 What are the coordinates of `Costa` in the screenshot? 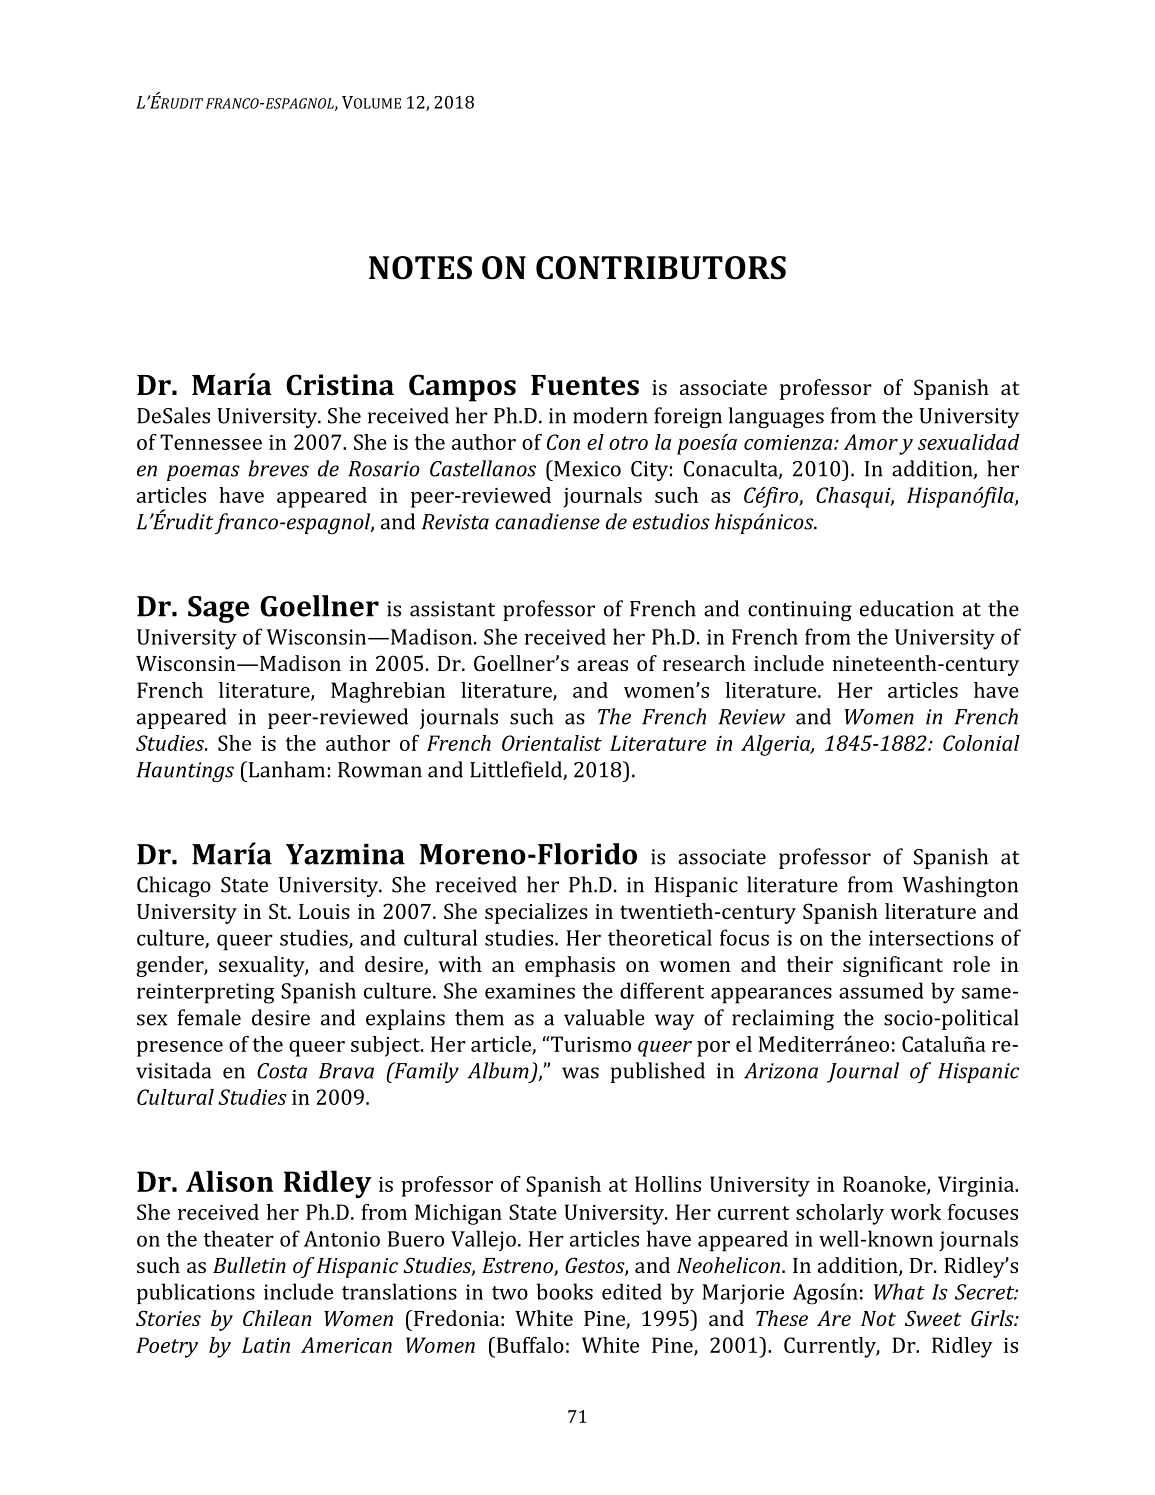 It's located at (282, 1071).
